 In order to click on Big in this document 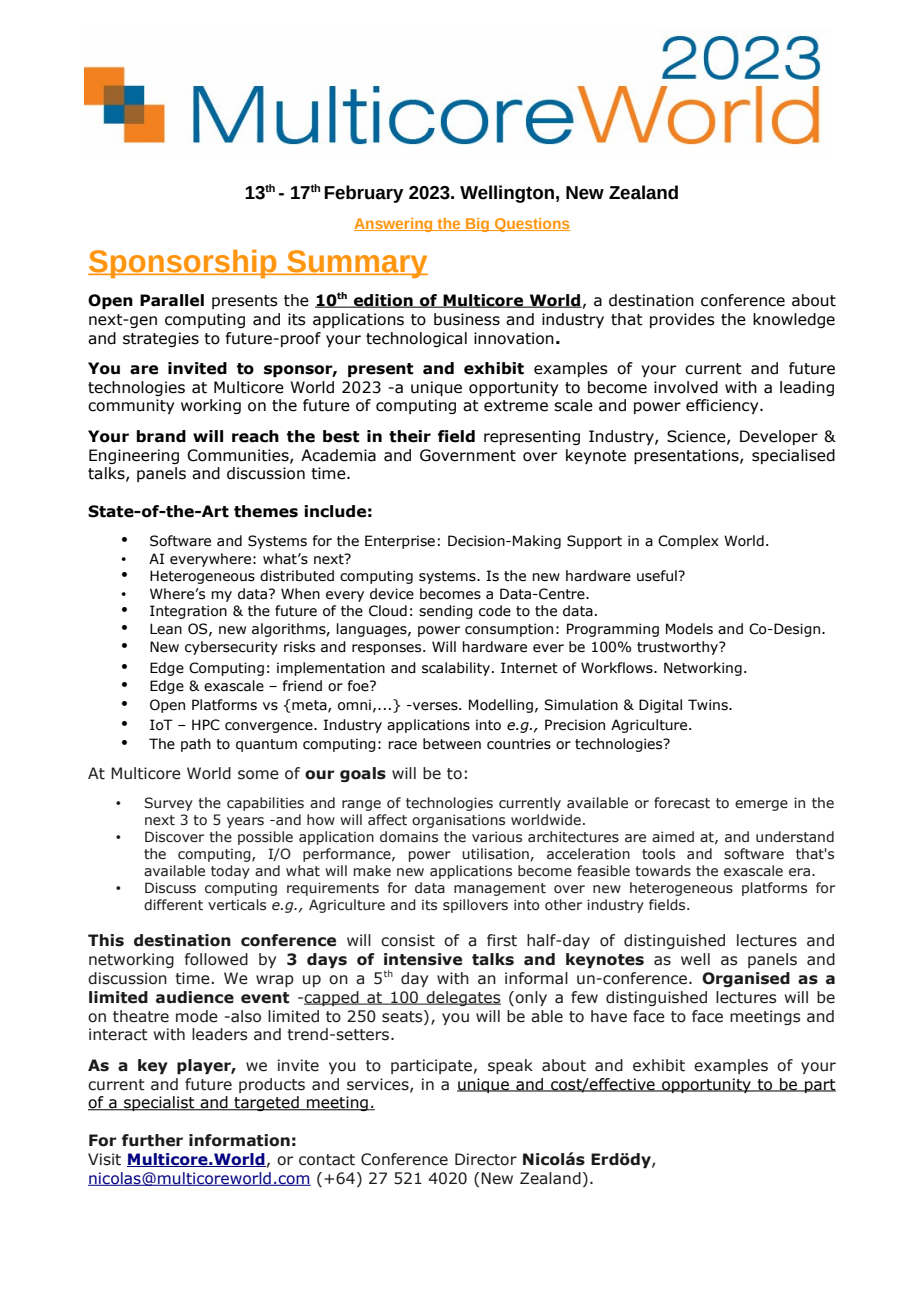, I will do `click(478, 225)`.
